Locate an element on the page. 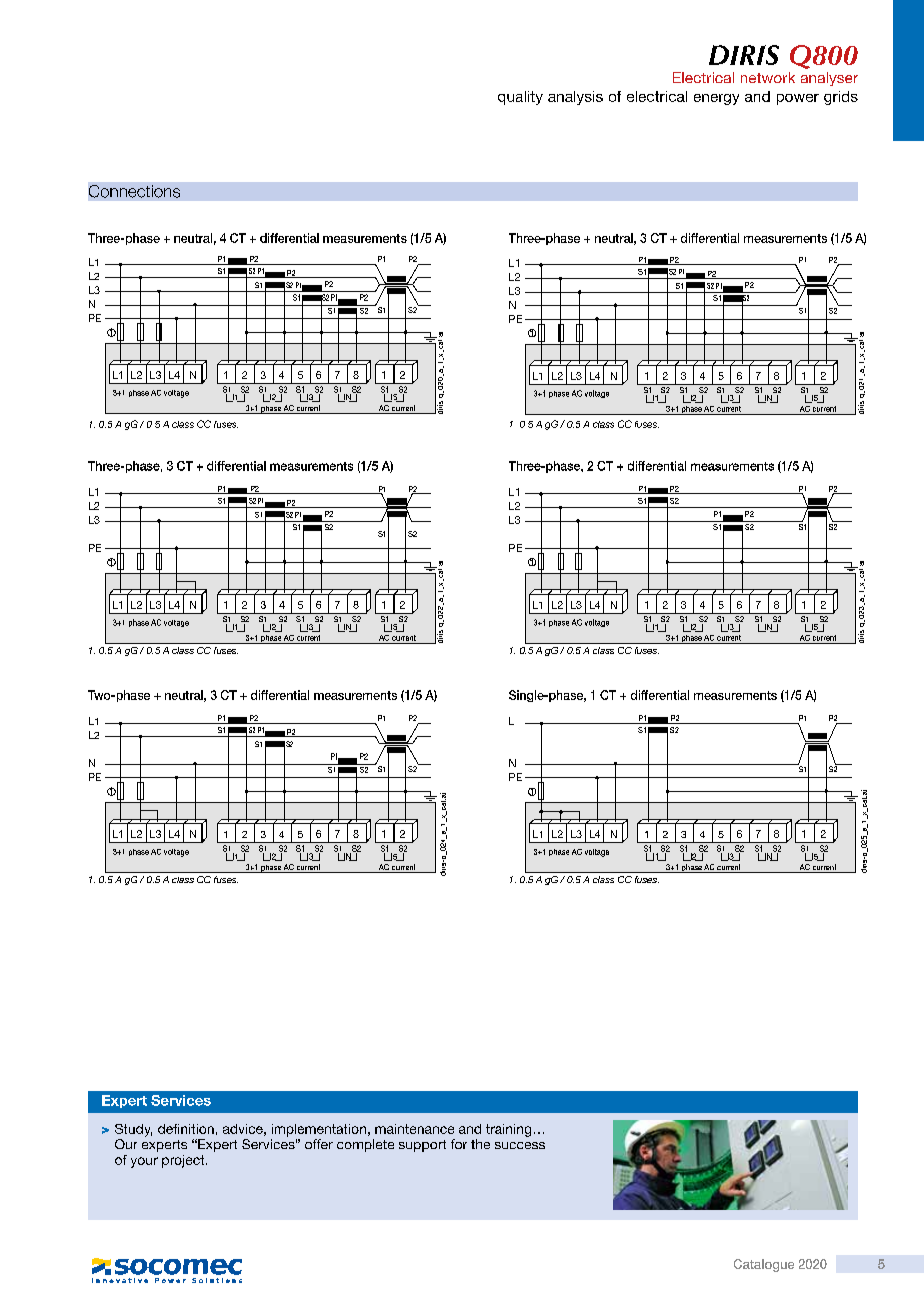  project is located at coordinates (184, 1161).
